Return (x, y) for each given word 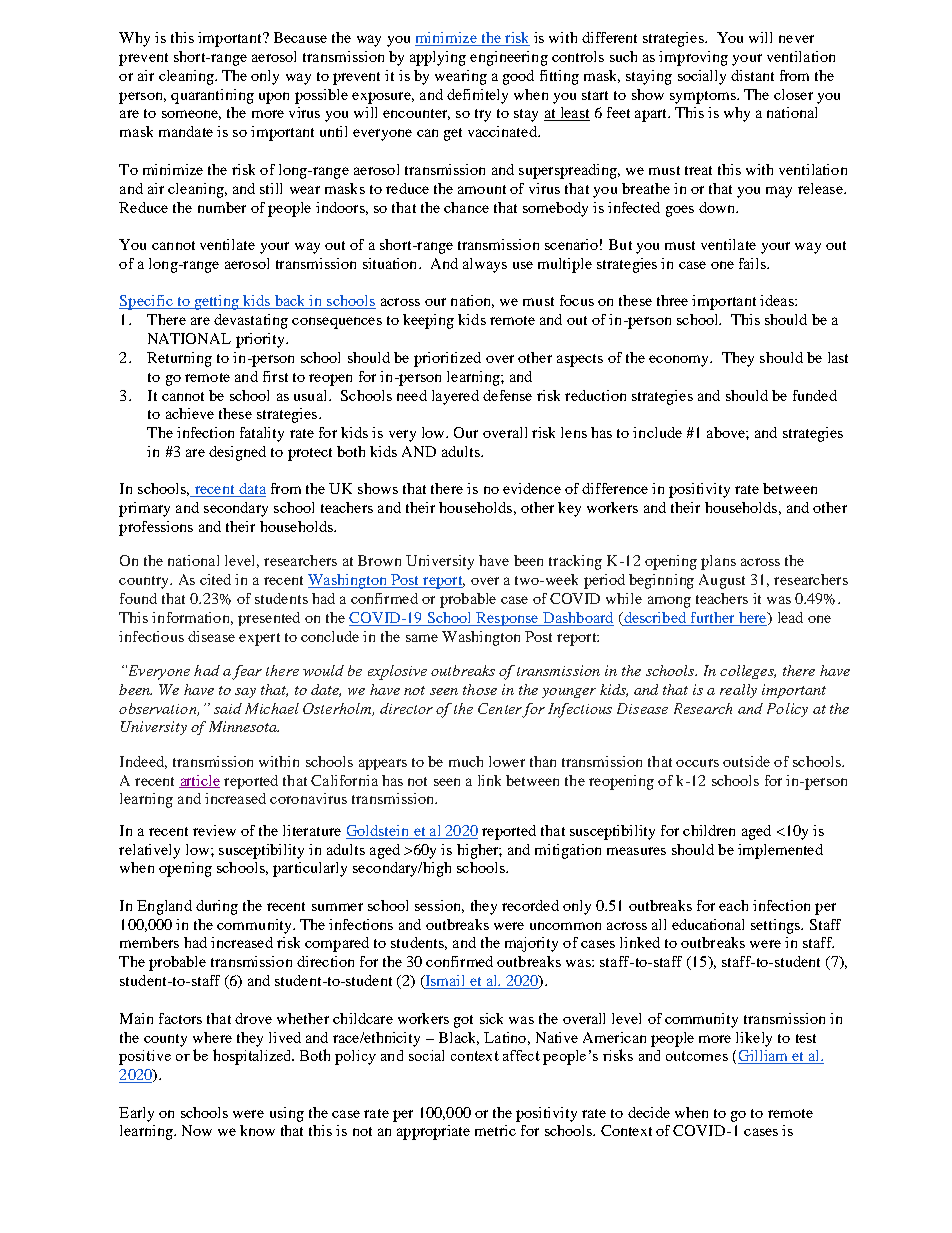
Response (507, 619)
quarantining (212, 96)
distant (752, 75)
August (722, 581)
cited (215, 579)
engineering (509, 58)
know (257, 1130)
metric (495, 1130)
